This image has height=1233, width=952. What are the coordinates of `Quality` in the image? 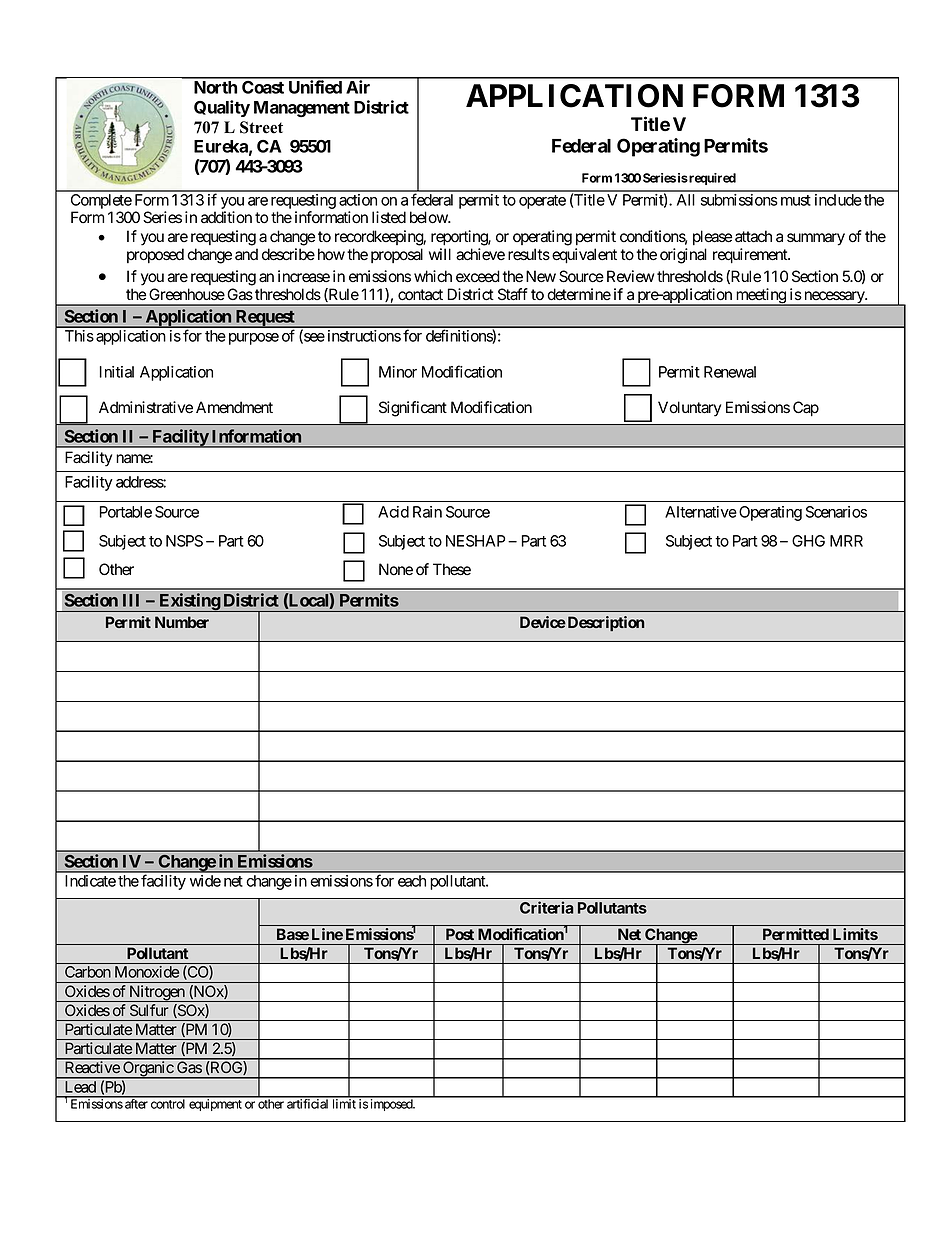 It's located at (222, 108).
